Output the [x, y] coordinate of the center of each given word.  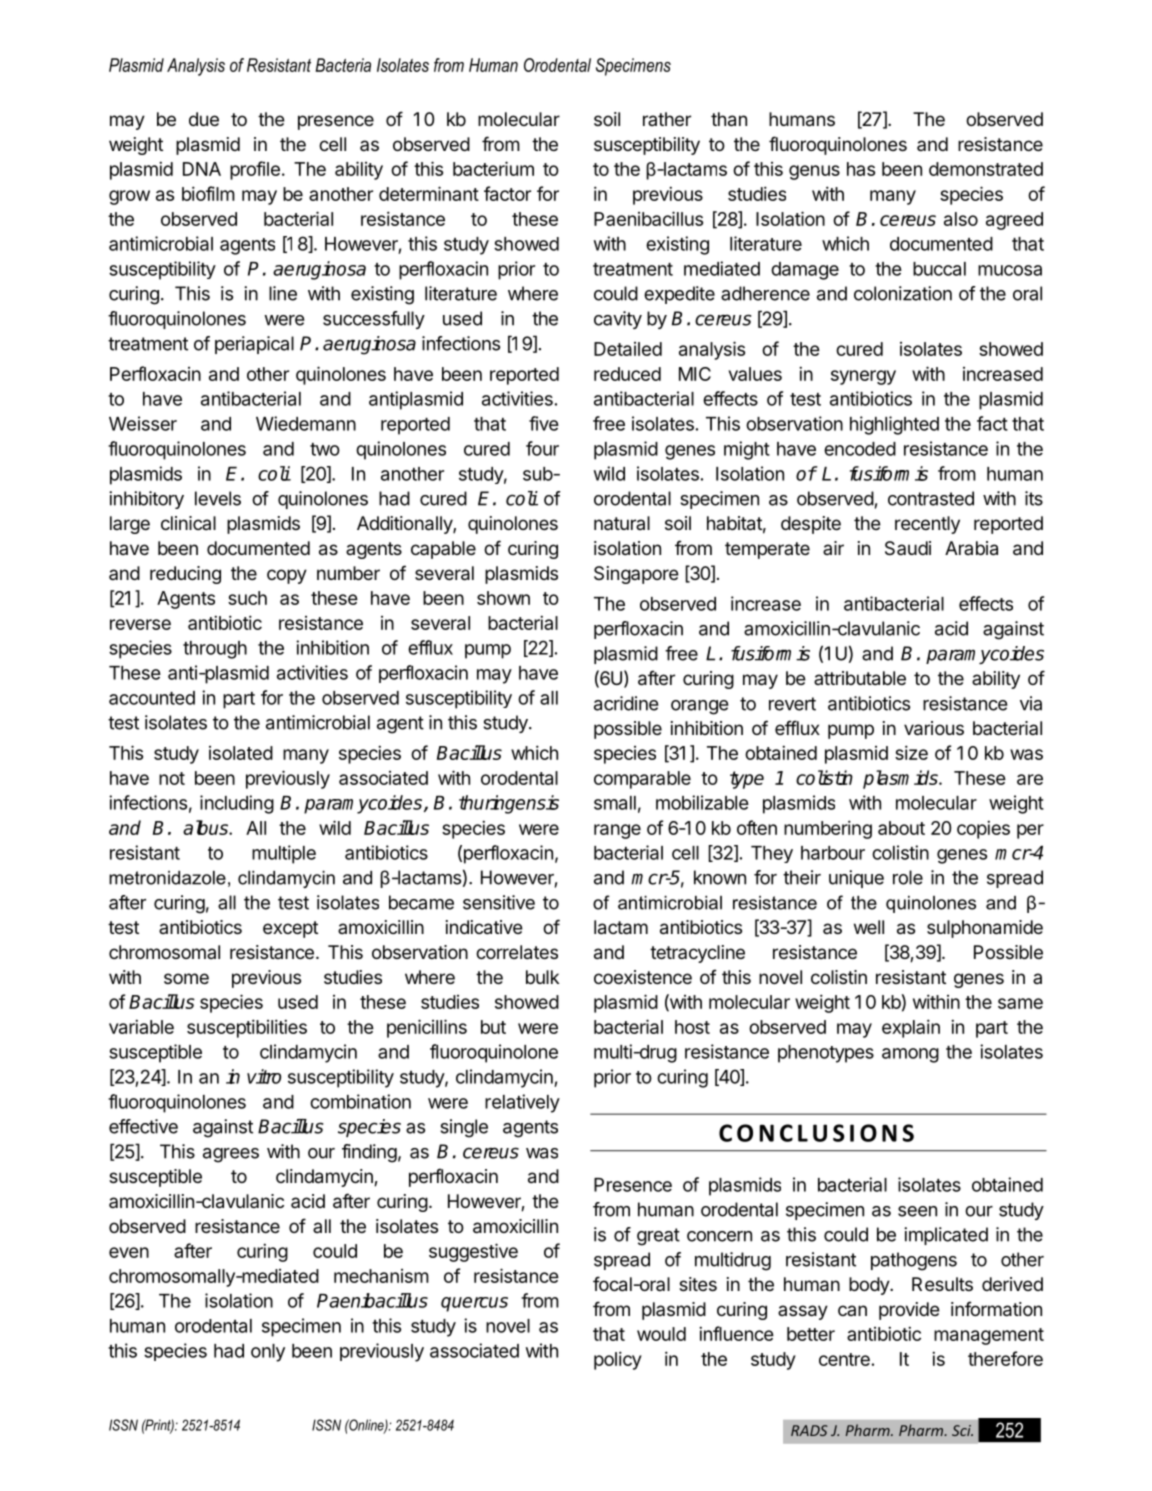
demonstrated [986, 169]
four [542, 448]
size [911, 752]
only [268, 1353]
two [325, 449]
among [910, 1055]
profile [255, 170]
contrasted [931, 498]
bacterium [493, 168]
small [615, 803]
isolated [241, 753]
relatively [522, 1103]
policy [618, 1360]
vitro [264, 1076]
